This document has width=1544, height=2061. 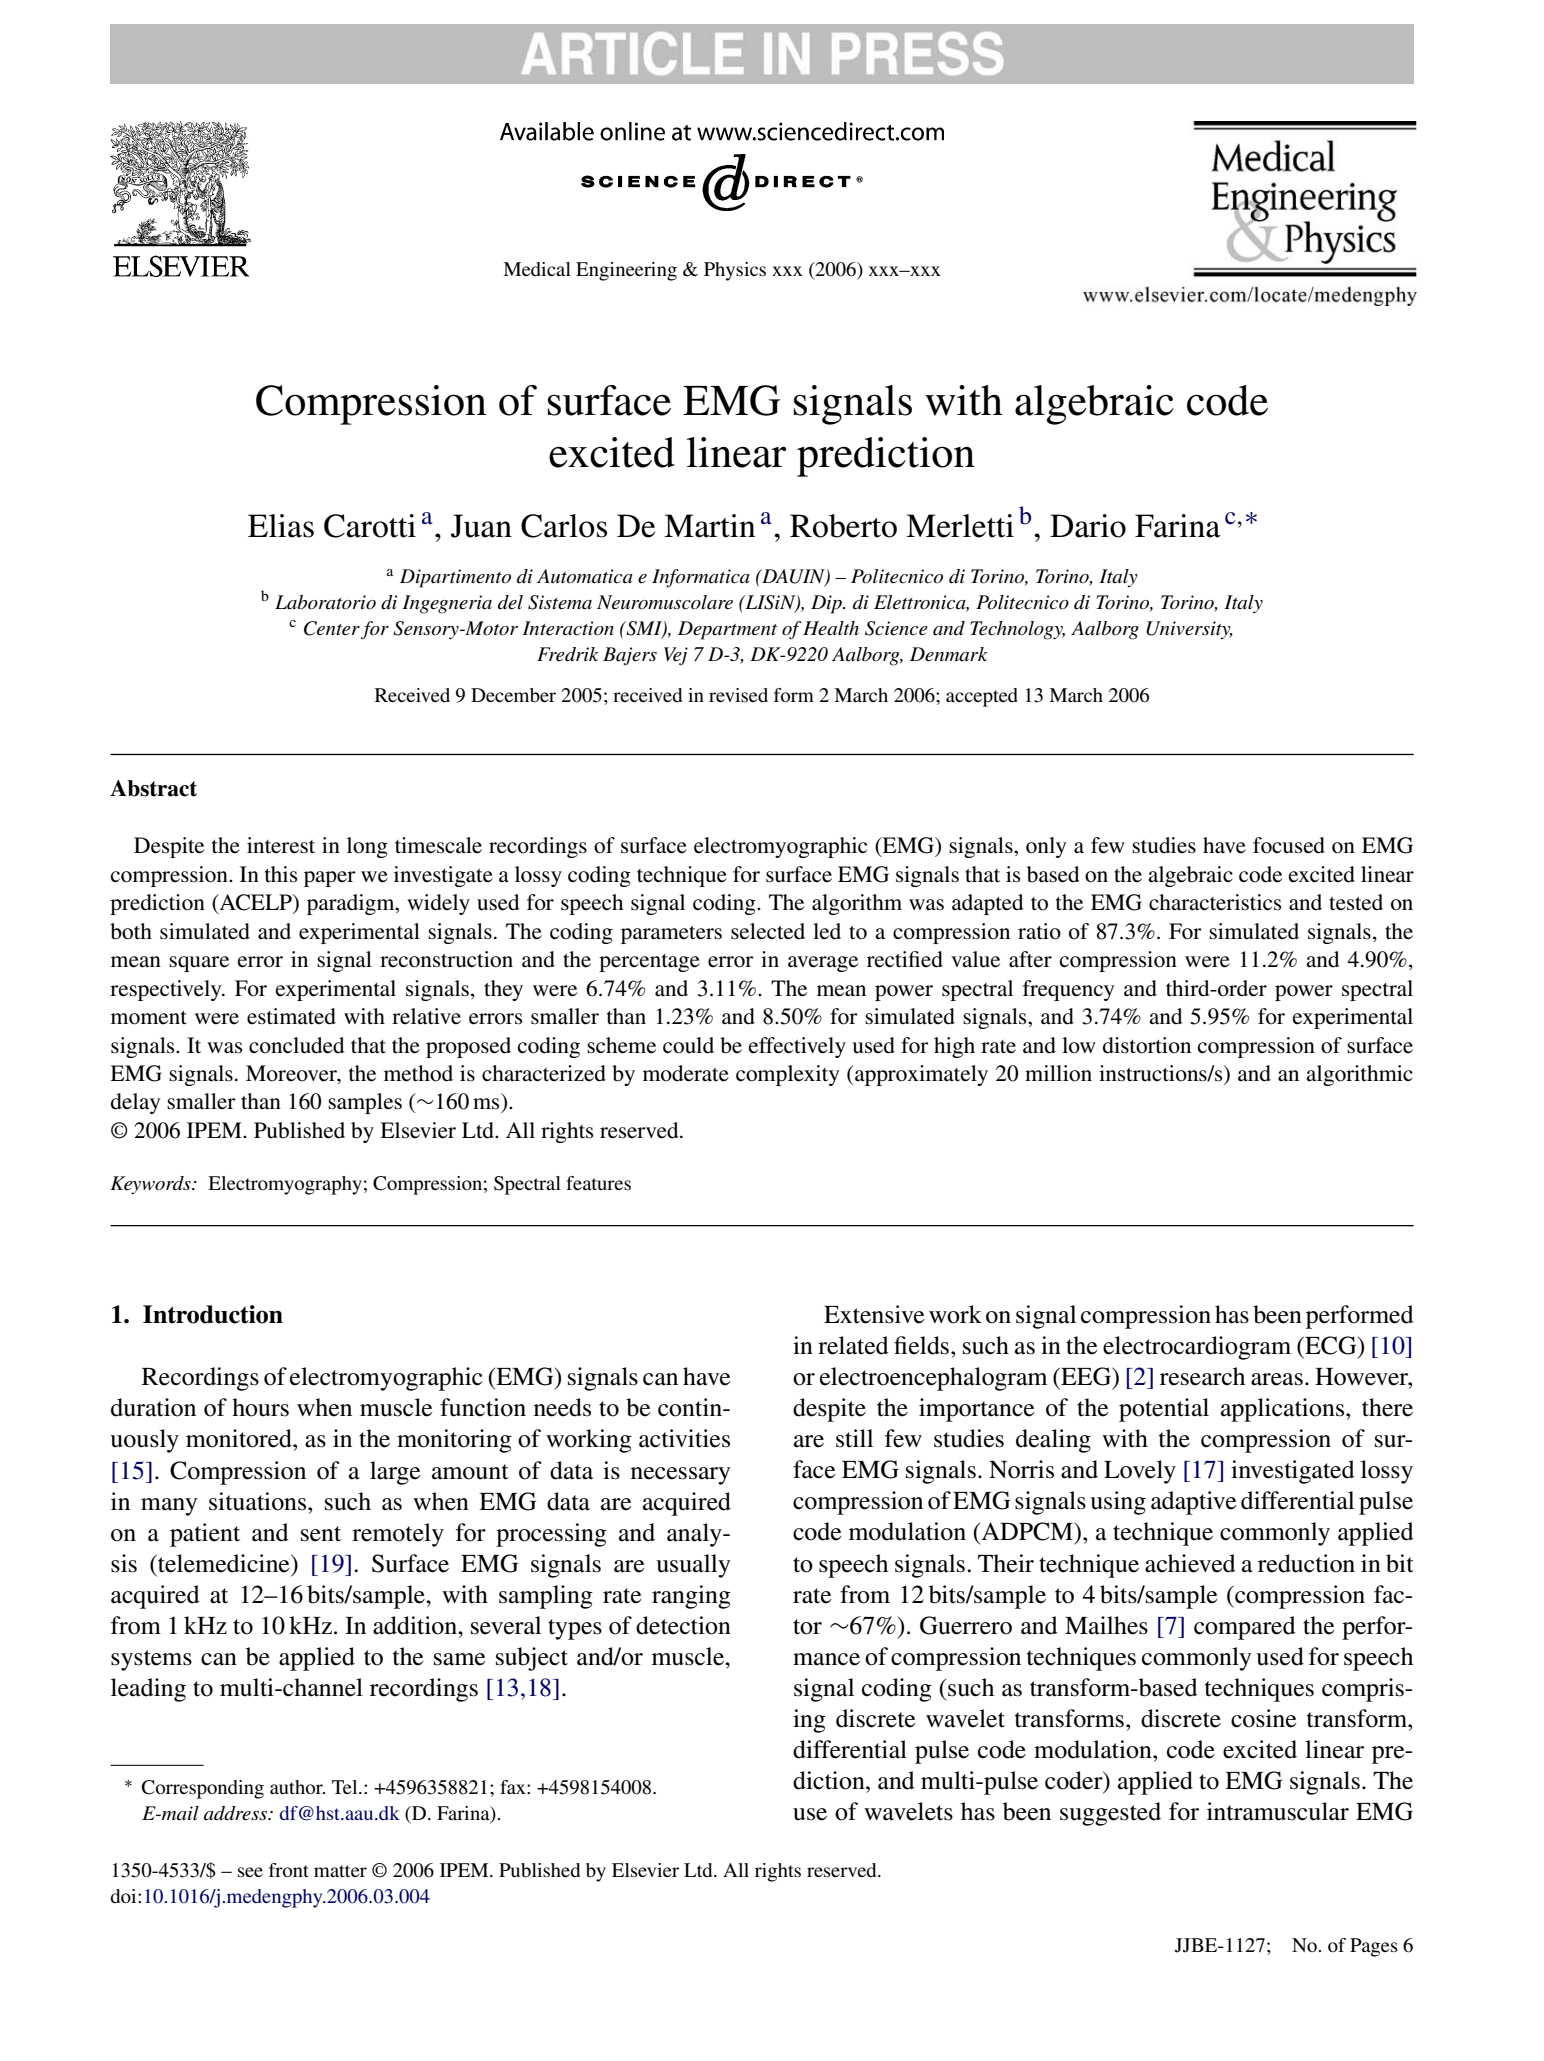 What do you see at coordinates (787, 1075) in the document?
I see `complexity` at bounding box center [787, 1075].
